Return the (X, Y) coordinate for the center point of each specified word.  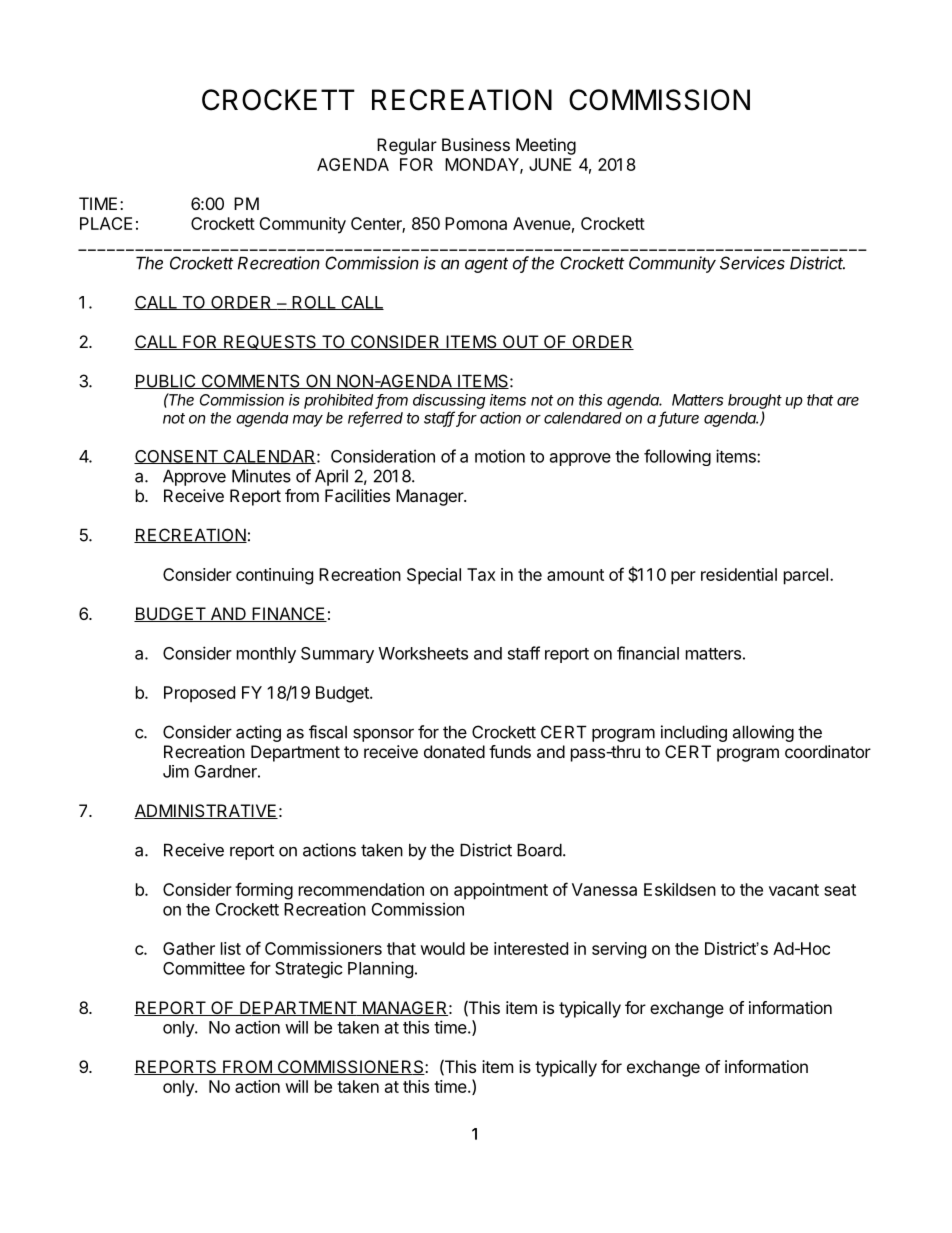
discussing (449, 401)
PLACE (106, 223)
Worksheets (423, 653)
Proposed (199, 694)
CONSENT (177, 457)
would (442, 948)
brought (755, 401)
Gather (189, 948)
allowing (763, 733)
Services (752, 263)
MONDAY (483, 165)
